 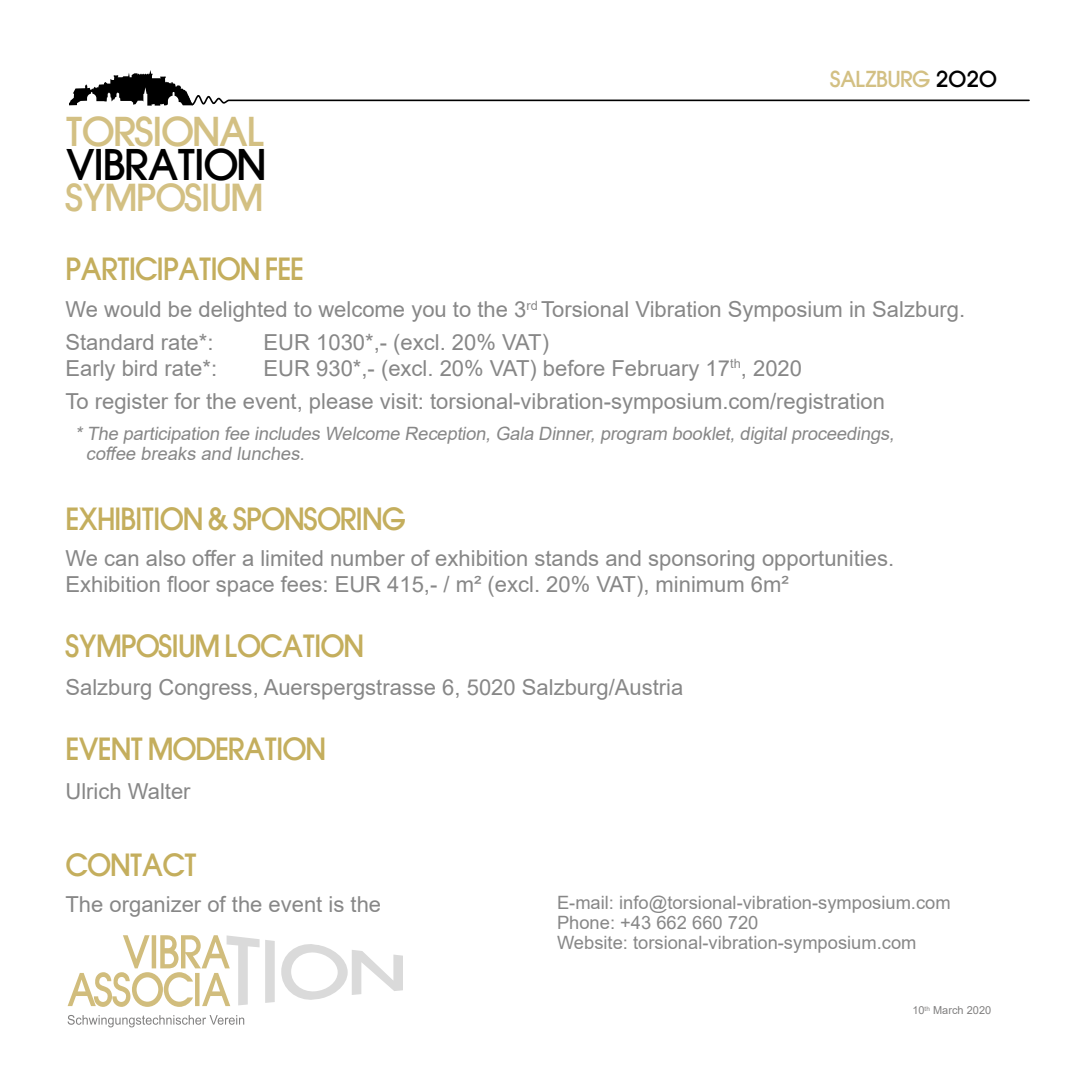 I want to click on organizer, so click(x=155, y=906).
